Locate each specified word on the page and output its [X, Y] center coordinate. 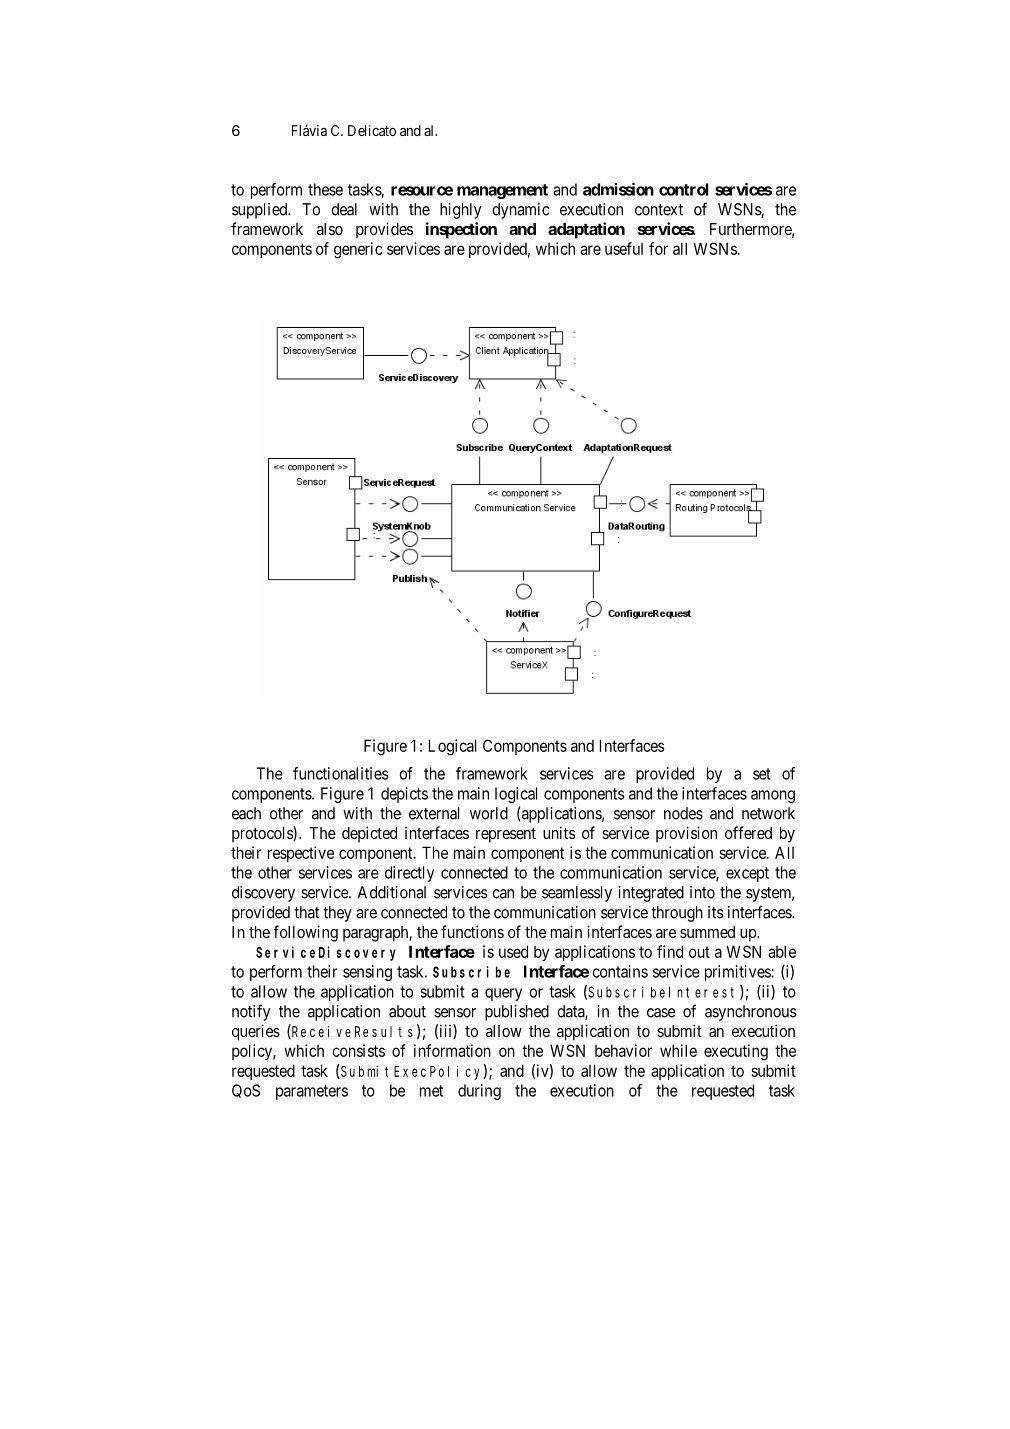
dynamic [520, 211]
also [330, 229]
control [684, 189]
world [489, 813]
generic [358, 250]
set [762, 774]
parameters [312, 1092]
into [702, 892]
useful [624, 248]
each [246, 813]
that [306, 912]
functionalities [341, 773]
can [503, 894]
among [773, 796]
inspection [461, 230]
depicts [404, 795]
